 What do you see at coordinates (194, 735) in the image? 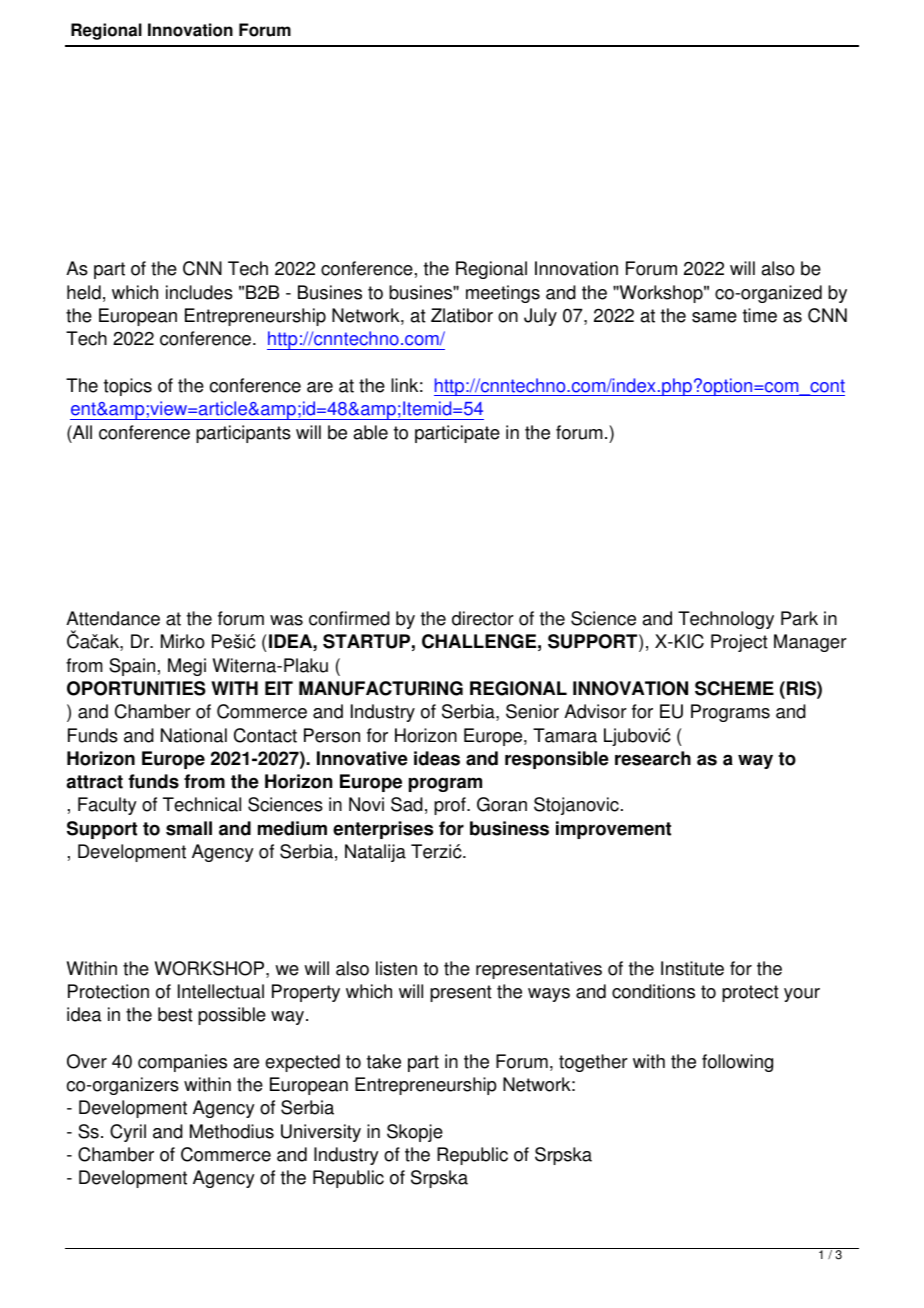
I see `National` at bounding box center [194, 735].
